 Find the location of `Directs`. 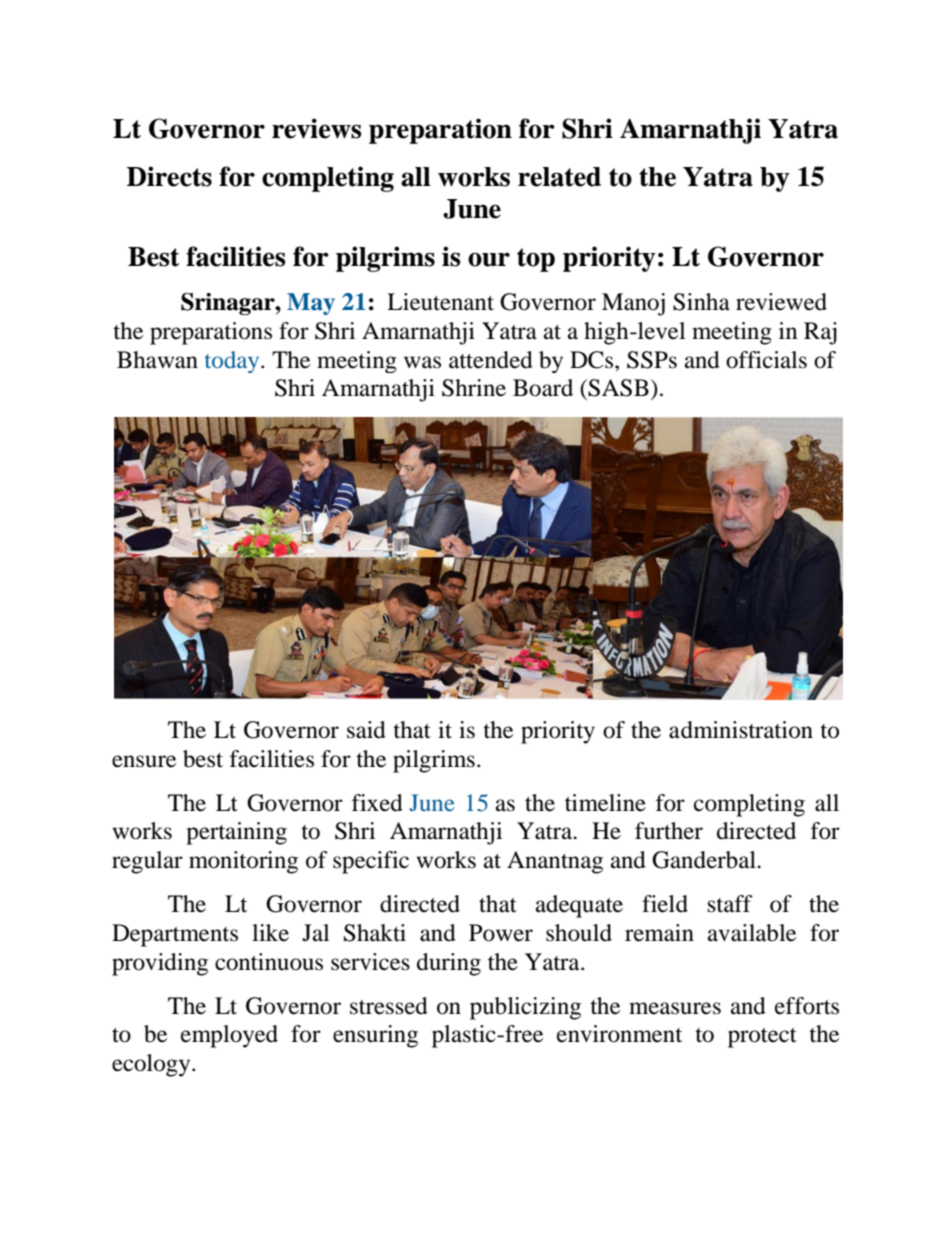

Directs is located at coordinates (169, 176).
